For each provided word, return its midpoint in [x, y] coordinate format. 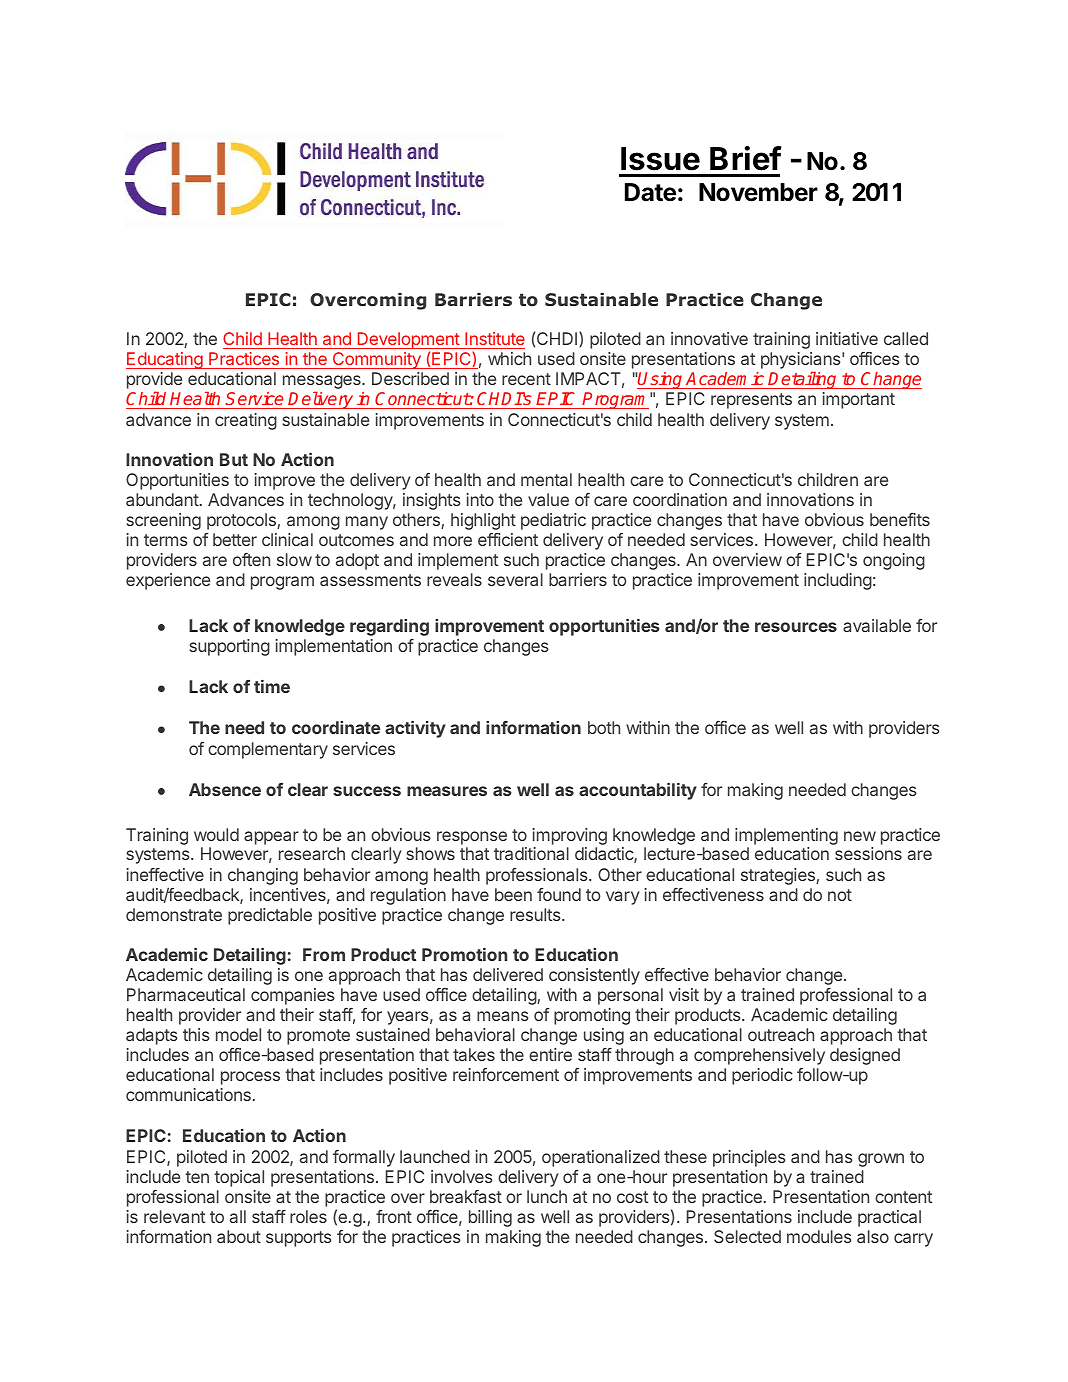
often [251, 559]
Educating [165, 360]
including [838, 581]
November [758, 192]
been [513, 894]
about [239, 1236]
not [840, 895]
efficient [508, 539]
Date [650, 192]
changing [263, 876]
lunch [547, 1196]
